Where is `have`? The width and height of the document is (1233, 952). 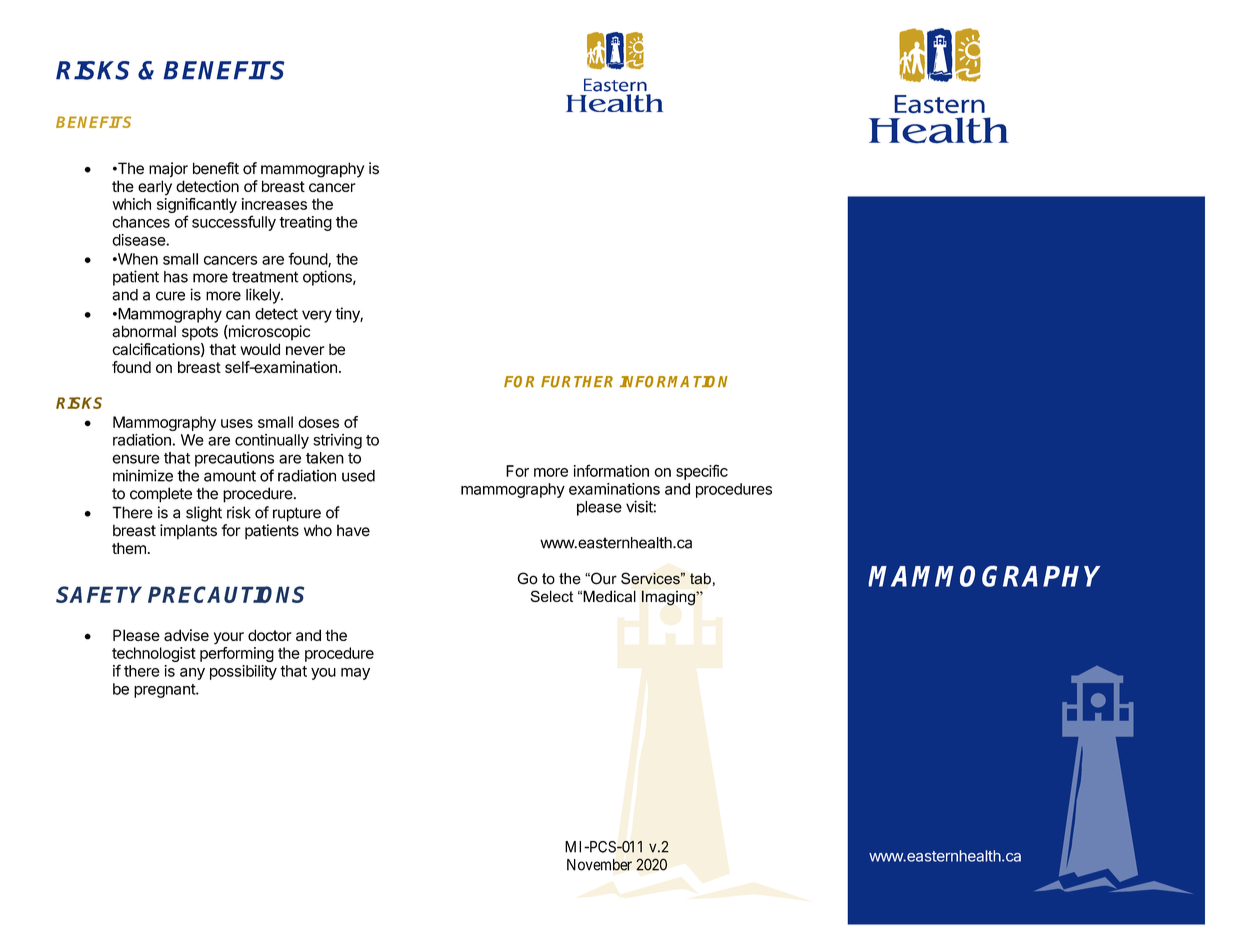 have is located at coordinates (353, 530).
